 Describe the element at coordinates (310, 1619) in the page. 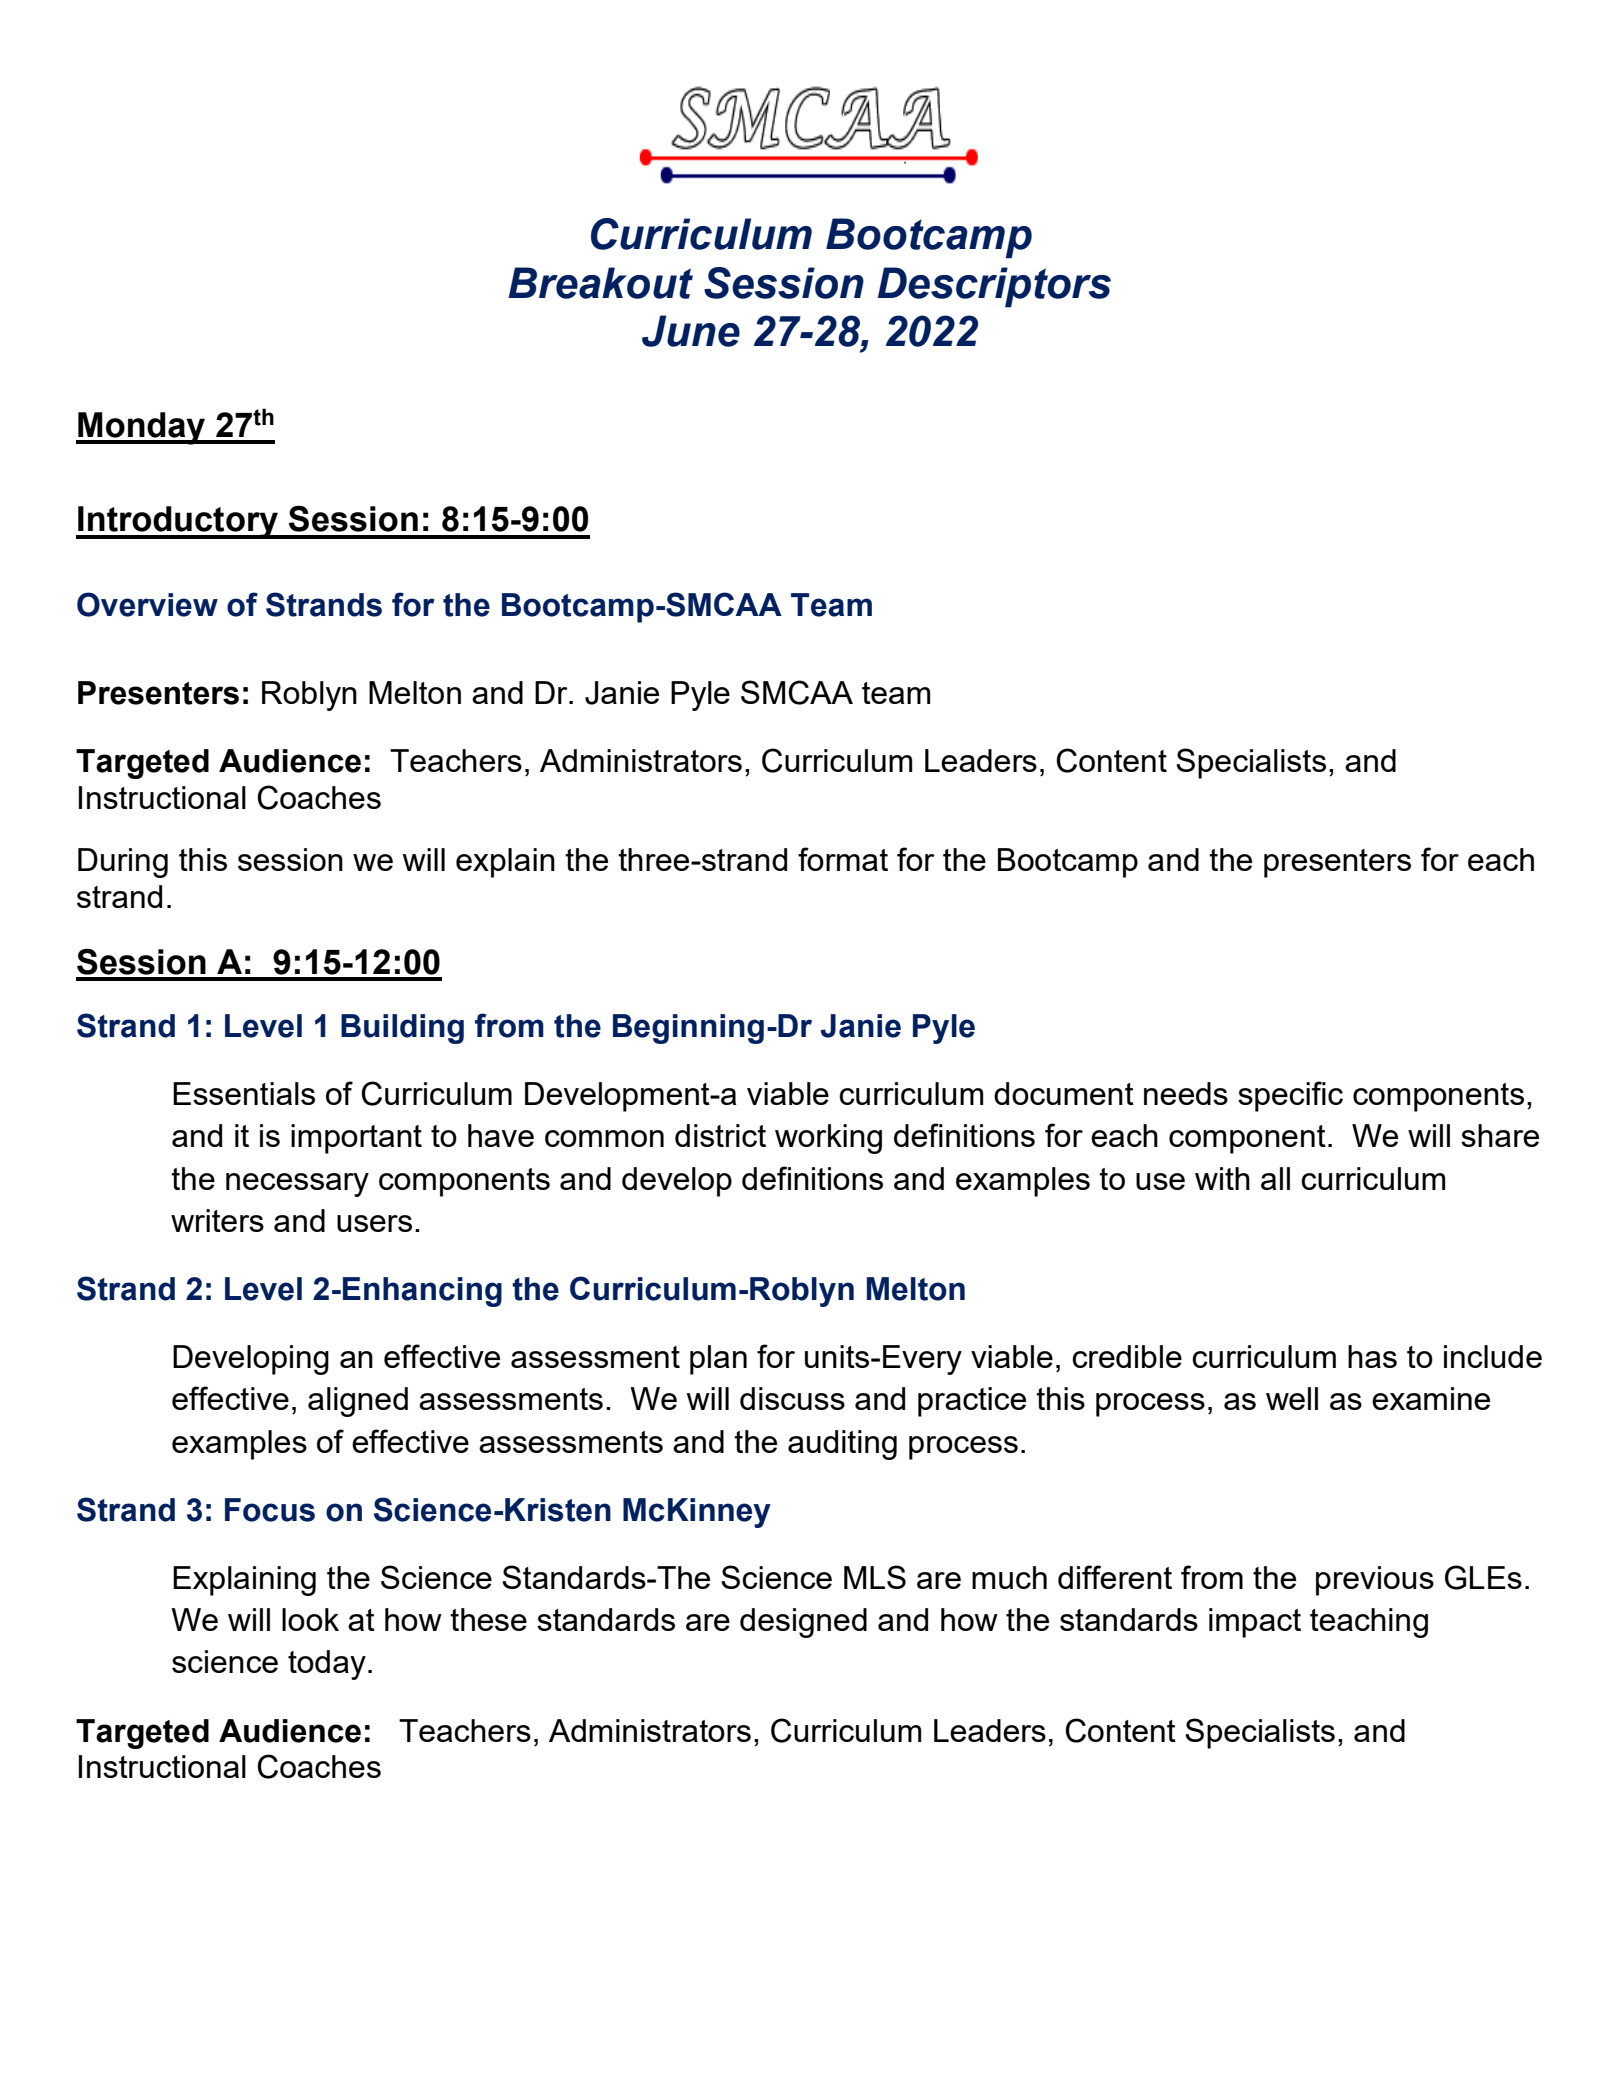

I see `look` at that location.
